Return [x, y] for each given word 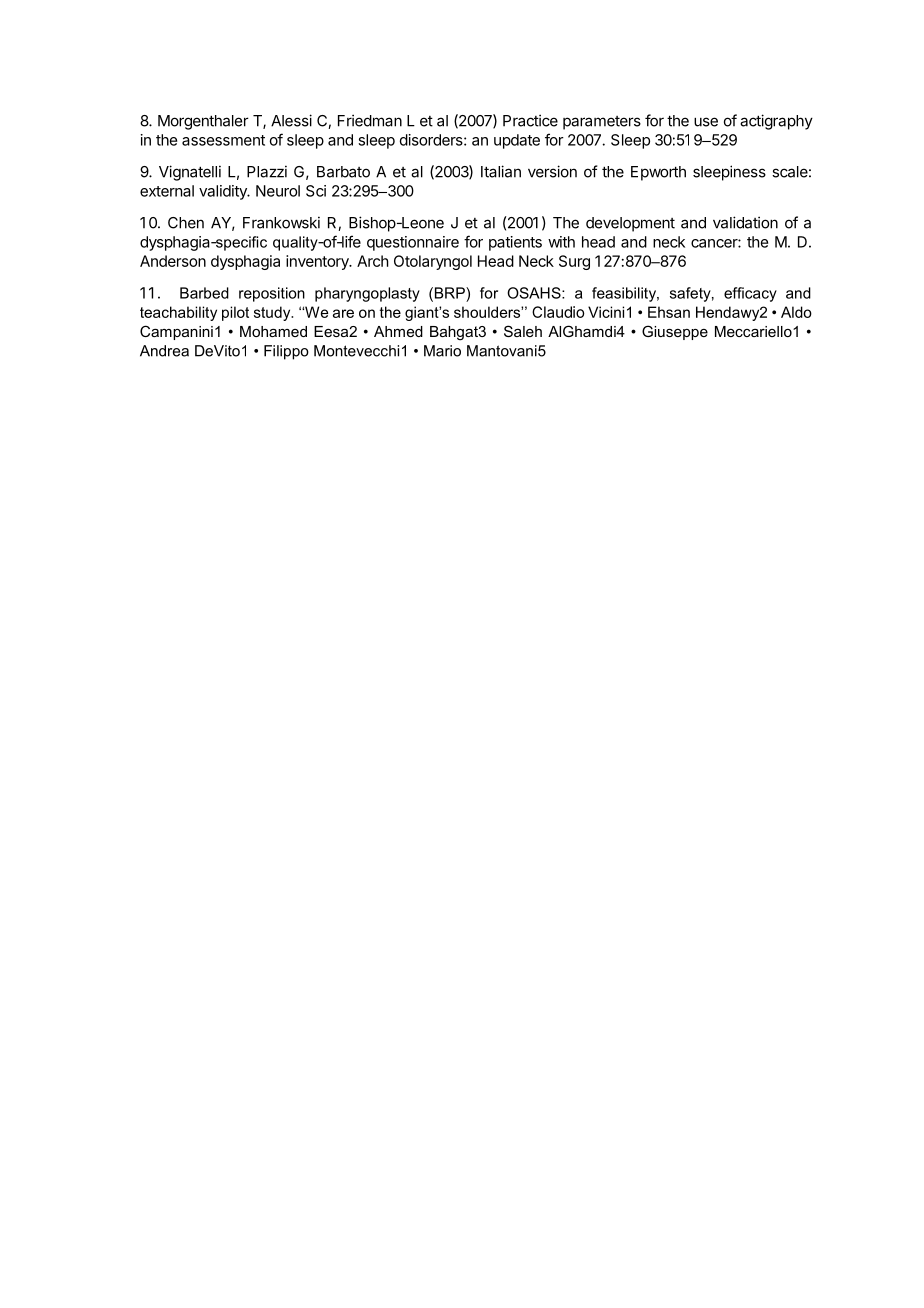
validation [745, 222]
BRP [451, 293]
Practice [530, 120]
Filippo [286, 352]
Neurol [278, 191]
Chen [186, 223]
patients [515, 243]
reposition [272, 294]
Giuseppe [675, 332]
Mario [442, 351]
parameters [602, 123]
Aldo [796, 312]
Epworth [658, 173]
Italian [501, 171]
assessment [223, 140]
